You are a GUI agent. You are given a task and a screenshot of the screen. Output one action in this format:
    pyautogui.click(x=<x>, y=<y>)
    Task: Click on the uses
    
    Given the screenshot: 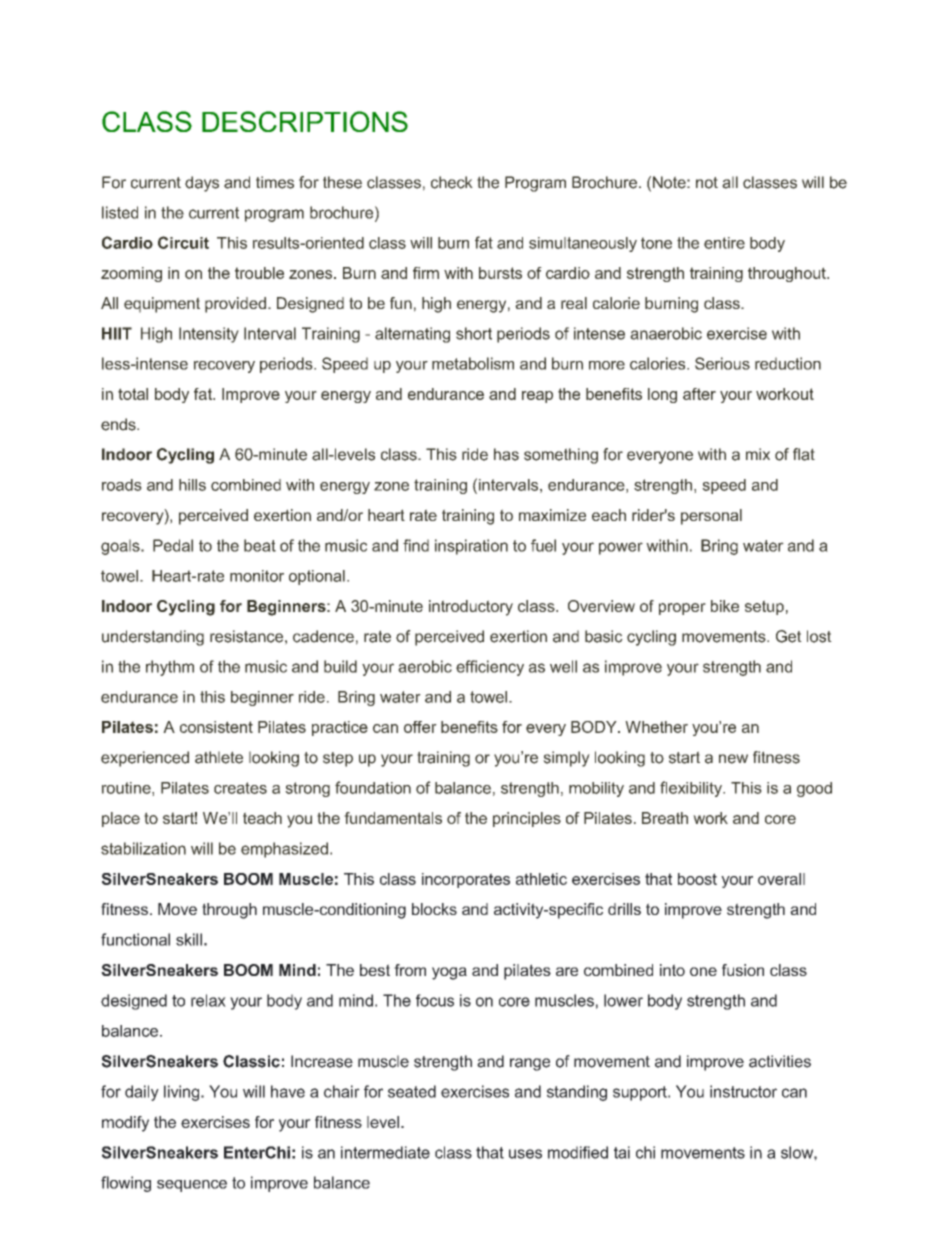 What is the action you would take?
    pyautogui.click(x=525, y=1154)
